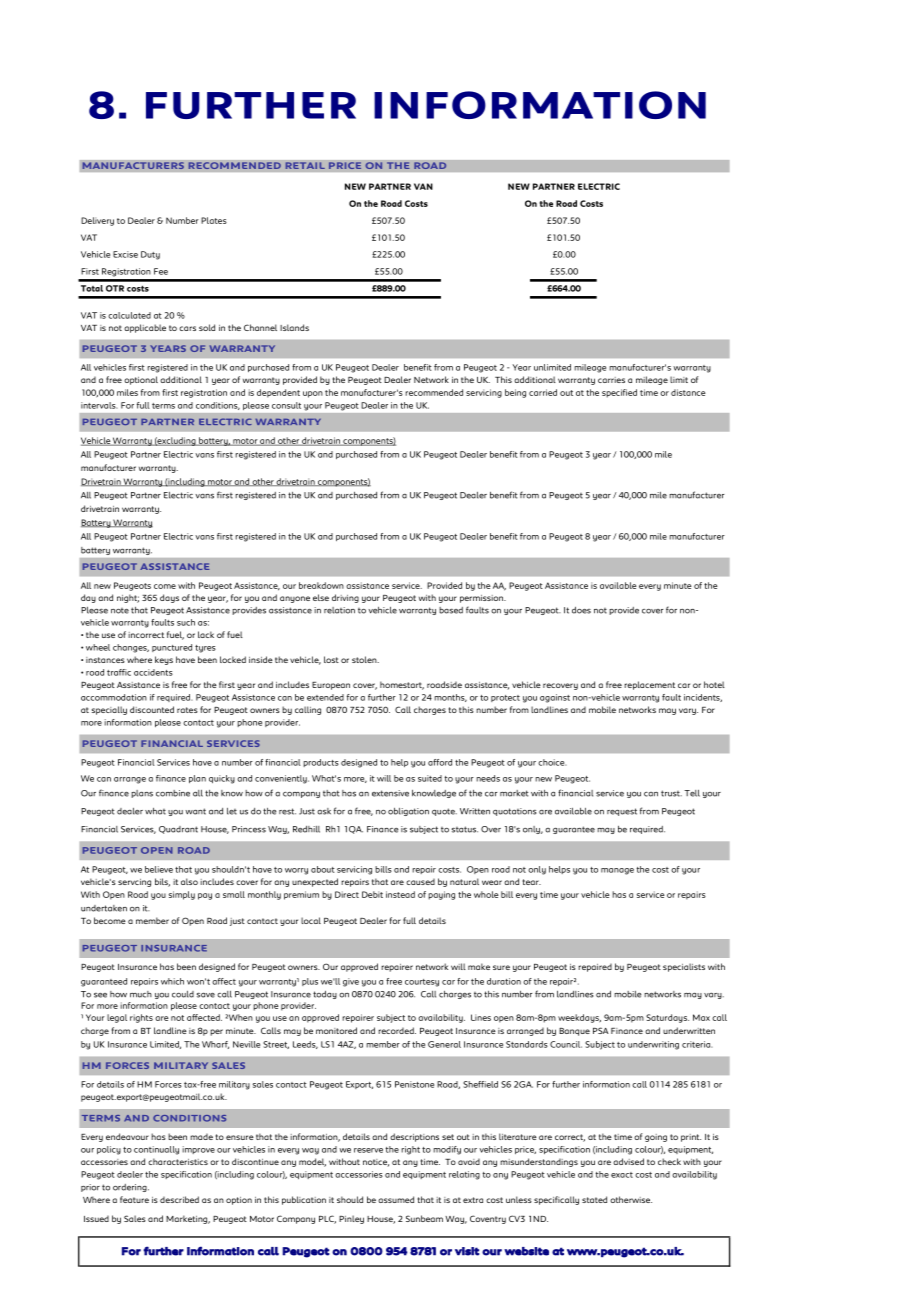  I want to click on intervals, so click(99, 405).
